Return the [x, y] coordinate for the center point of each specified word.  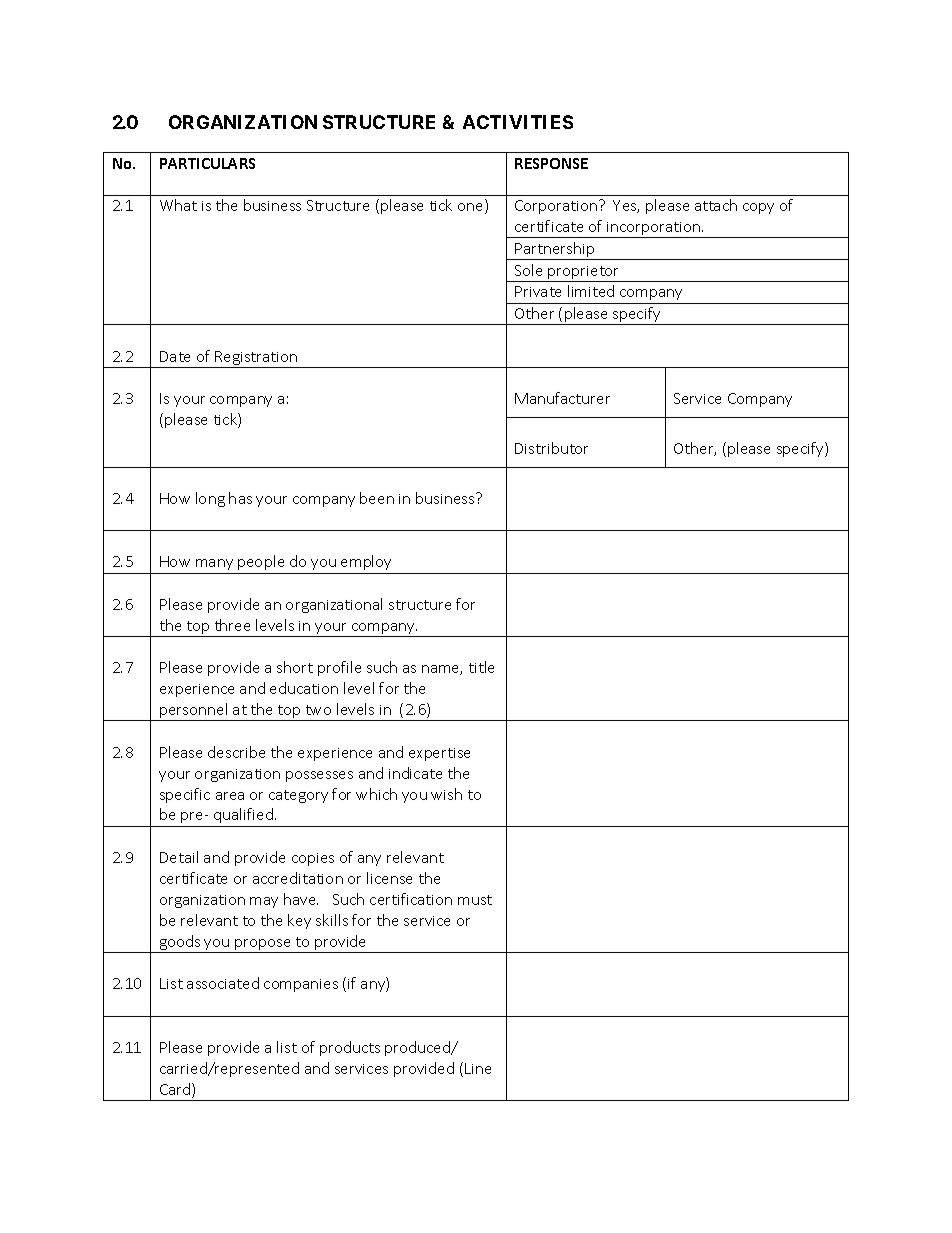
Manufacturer [562, 398]
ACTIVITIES [518, 122]
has [240, 498]
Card [176, 1090]
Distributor [551, 448]
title [481, 667]
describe [236, 752]
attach [716, 205]
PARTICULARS [207, 163]
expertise [439, 754]
